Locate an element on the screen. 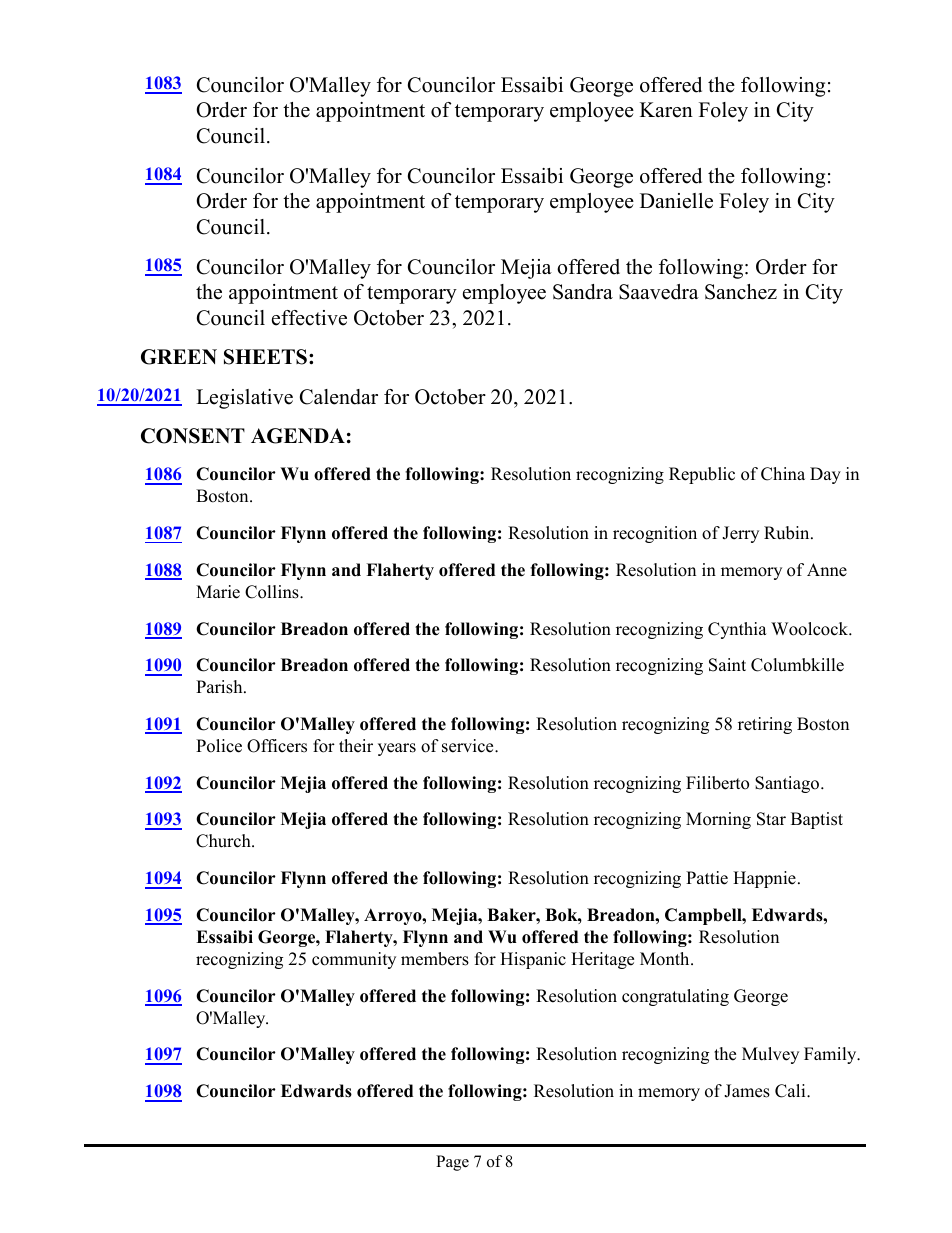 The width and height of the screenshot is (952, 1233). Page is located at coordinates (452, 1163).
